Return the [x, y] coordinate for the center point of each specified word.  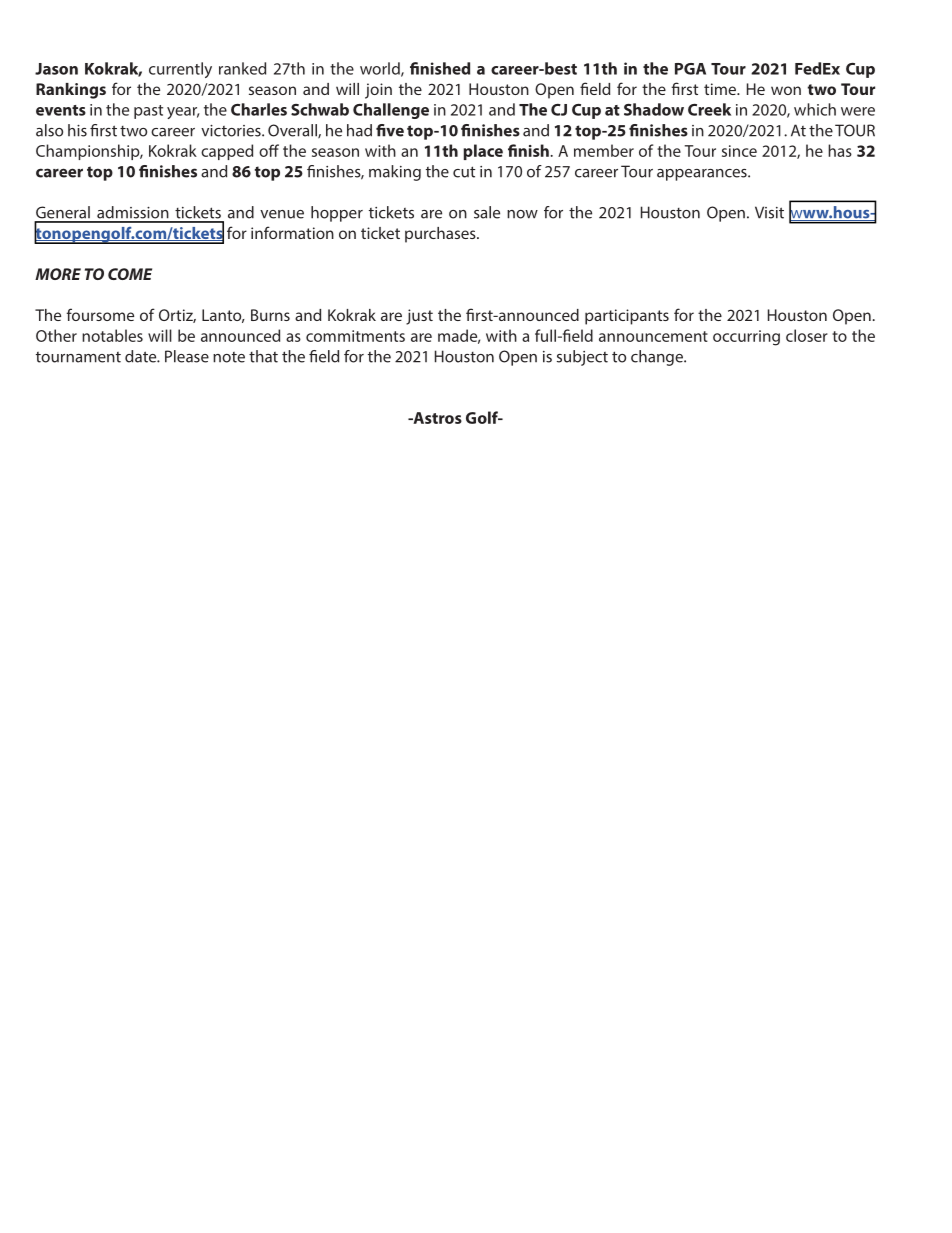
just [419, 317]
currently [180, 70]
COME [130, 274]
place [483, 152]
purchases [441, 235]
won [786, 90]
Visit [769, 212]
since [739, 151]
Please [187, 356]
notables [112, 335]
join [378, 91]
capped [227, 152]
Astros [436, 418]
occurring [746, 338]
